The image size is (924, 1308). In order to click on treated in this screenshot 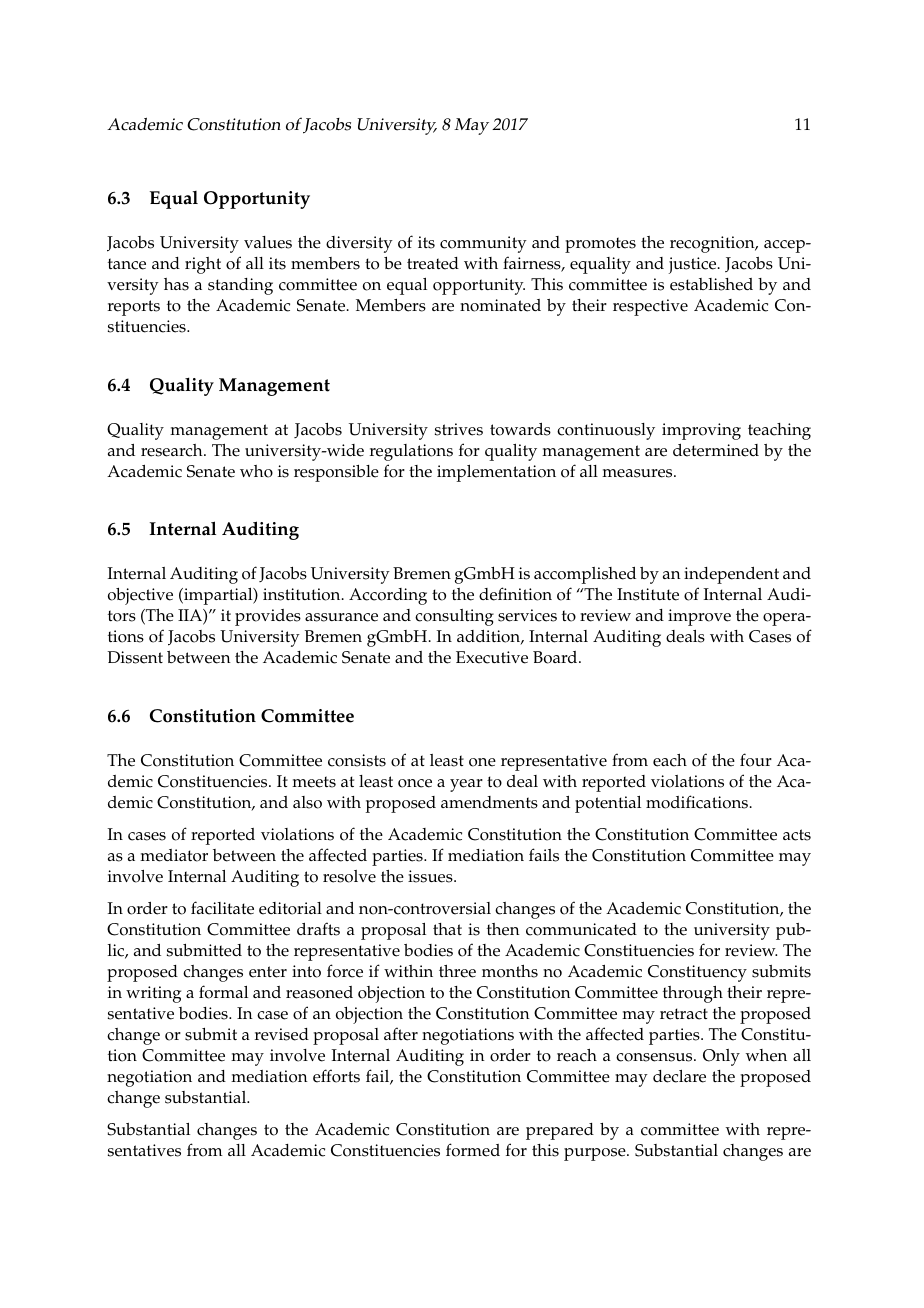, I will do `click(433, 263)`.
